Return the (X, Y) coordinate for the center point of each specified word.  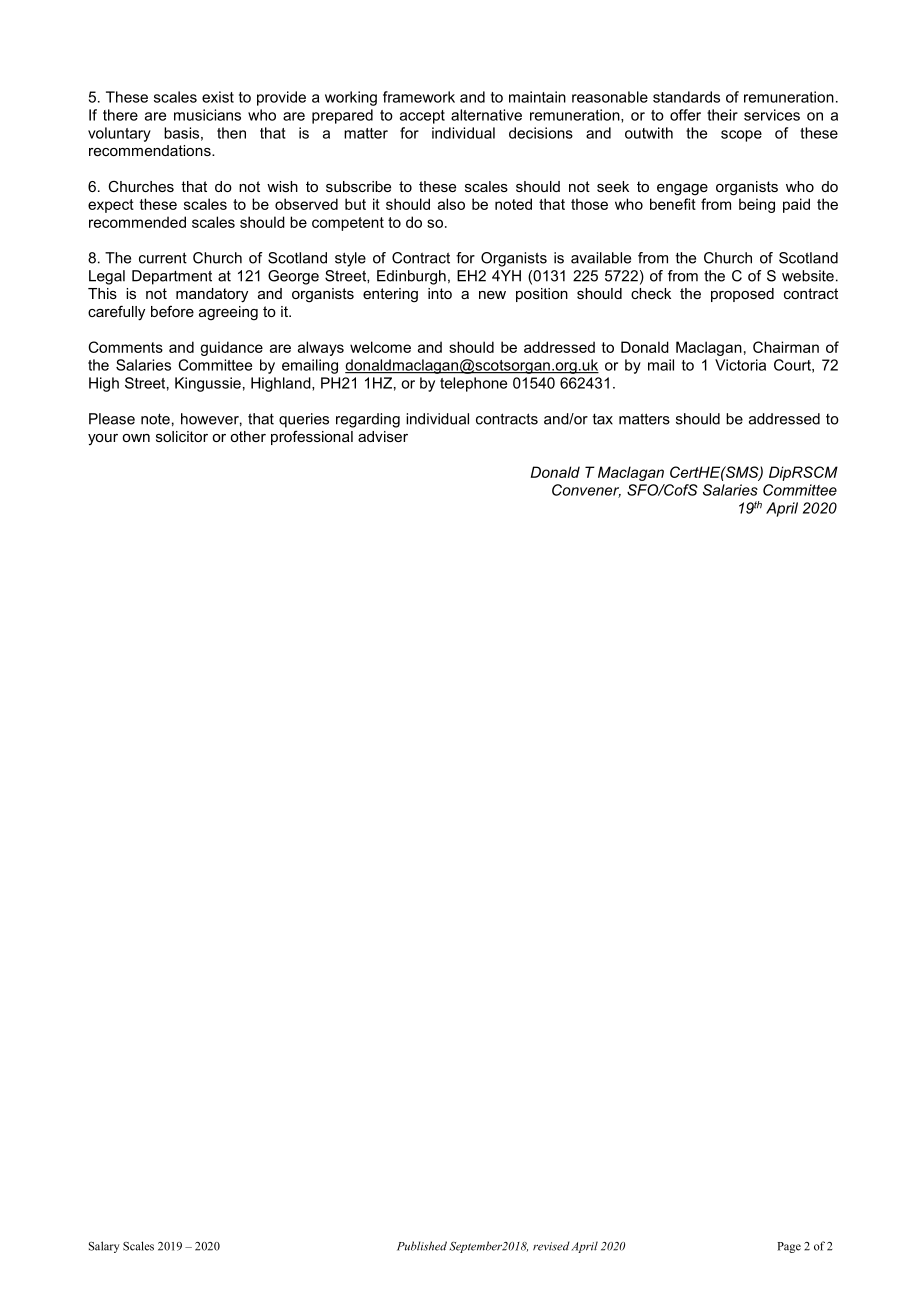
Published (422, 1246)
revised (551, 1246)
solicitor (182, 436)
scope (741, 136)
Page (789, 1247)
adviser (383, 436)
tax (603, 419)
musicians (207, 115)
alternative (486, 115)
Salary (104, 1247)
